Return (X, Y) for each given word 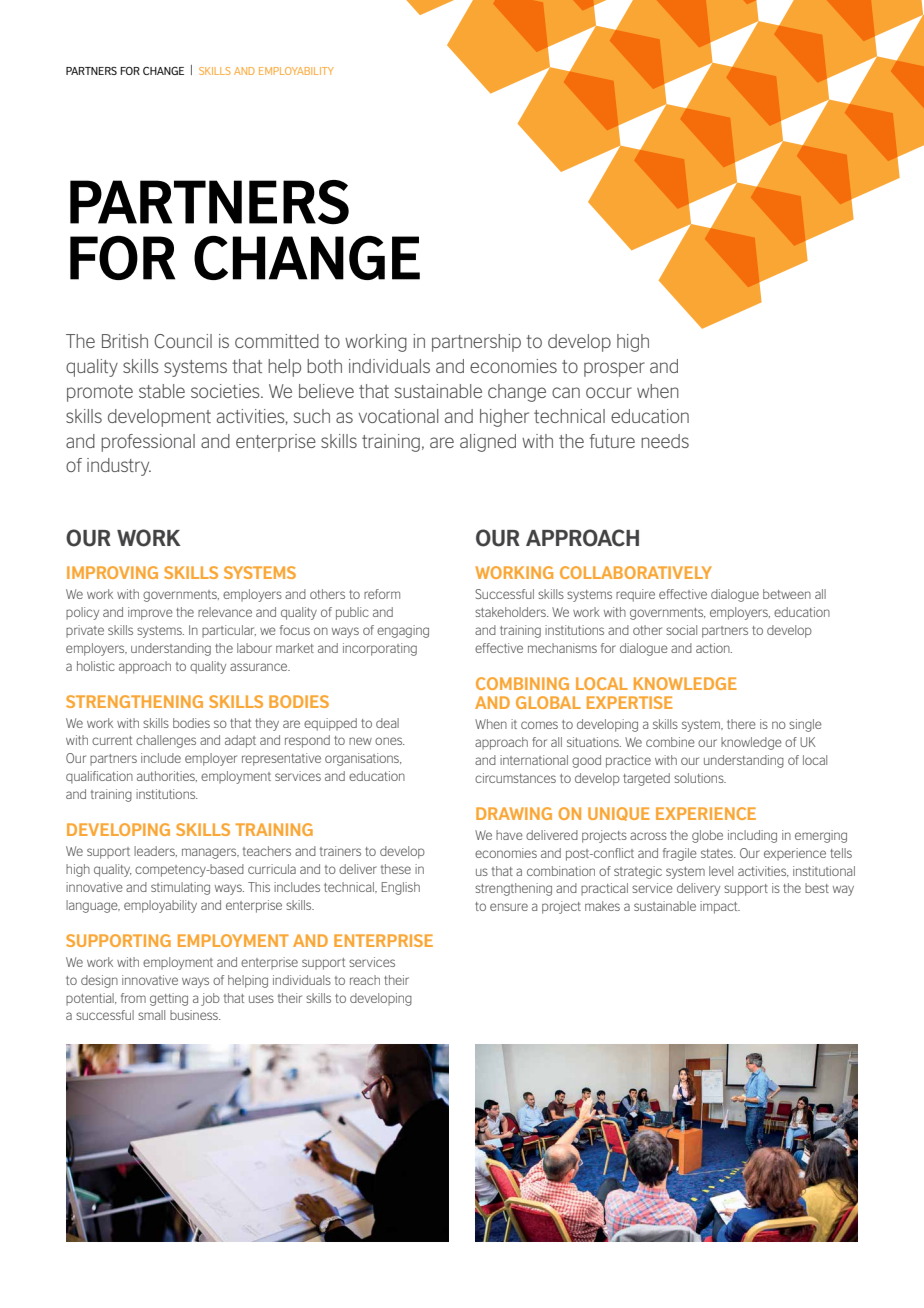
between (787, 594)
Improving (112, 572)
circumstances (515, 778)
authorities (167, 776)
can (566, 392)
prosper (614, 369)
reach (365, 980)
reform (382, 594)
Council (183, 341)
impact (720, 907)
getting (169, 999)
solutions (700, 778)
